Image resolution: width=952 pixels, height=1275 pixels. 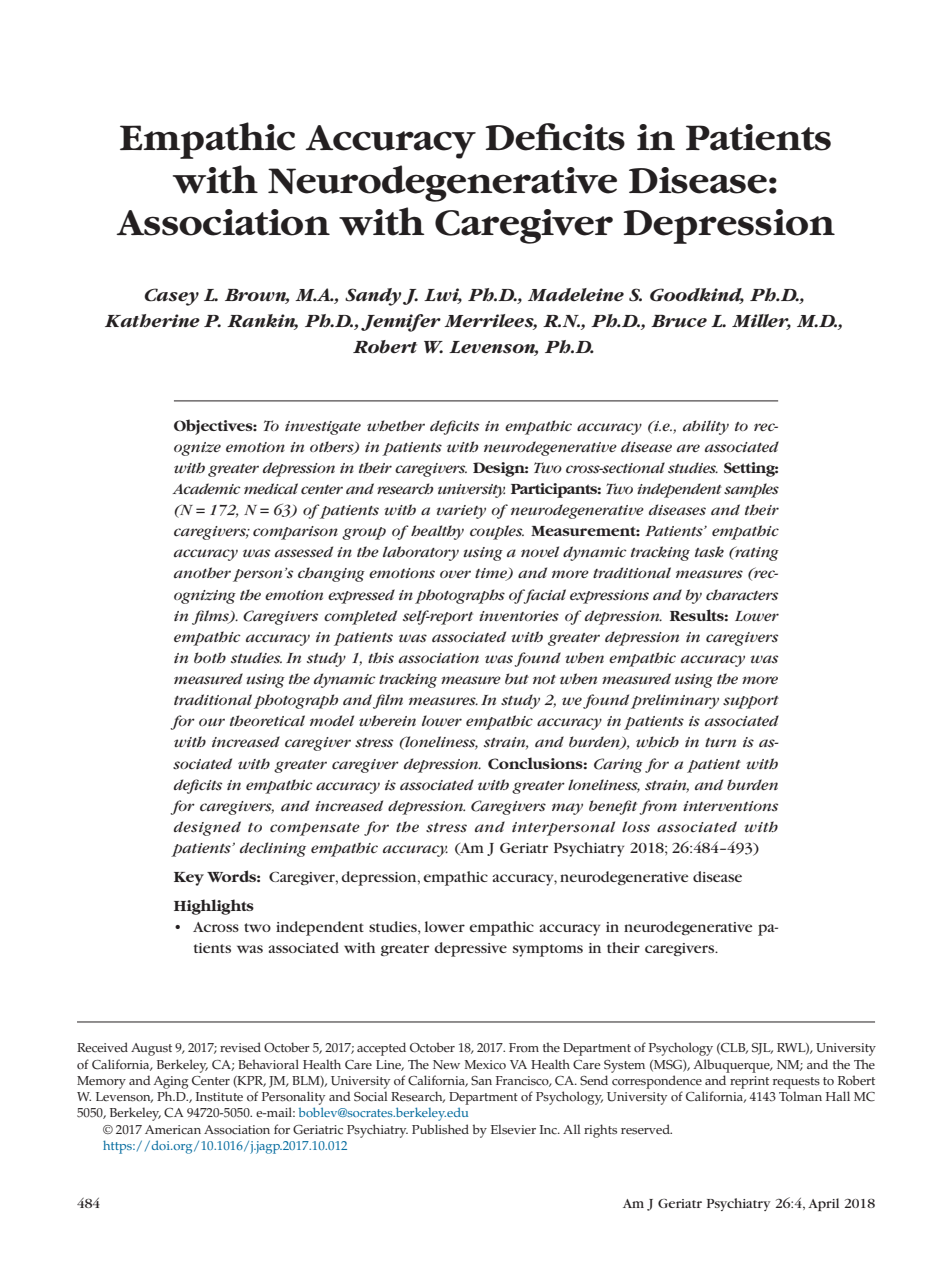 I want to click on Katherine, so click(x=152, y=321).
